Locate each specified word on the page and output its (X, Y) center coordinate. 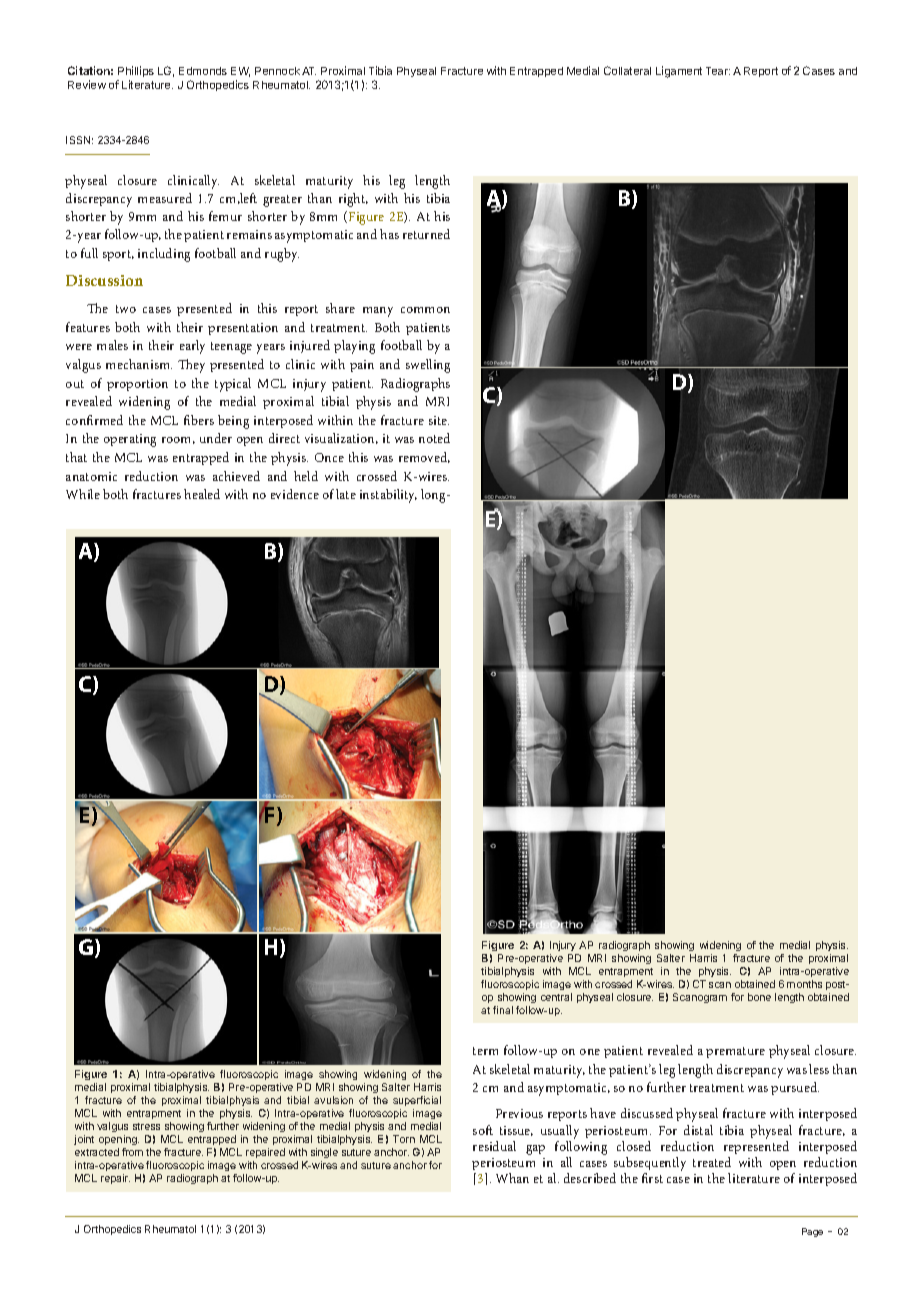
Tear (718, 71)
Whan (512, 1178)
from (132, 1152)
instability (388, 496)
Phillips (135, 73)
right (353, 200)
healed (202, 494)
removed (424, 457)
